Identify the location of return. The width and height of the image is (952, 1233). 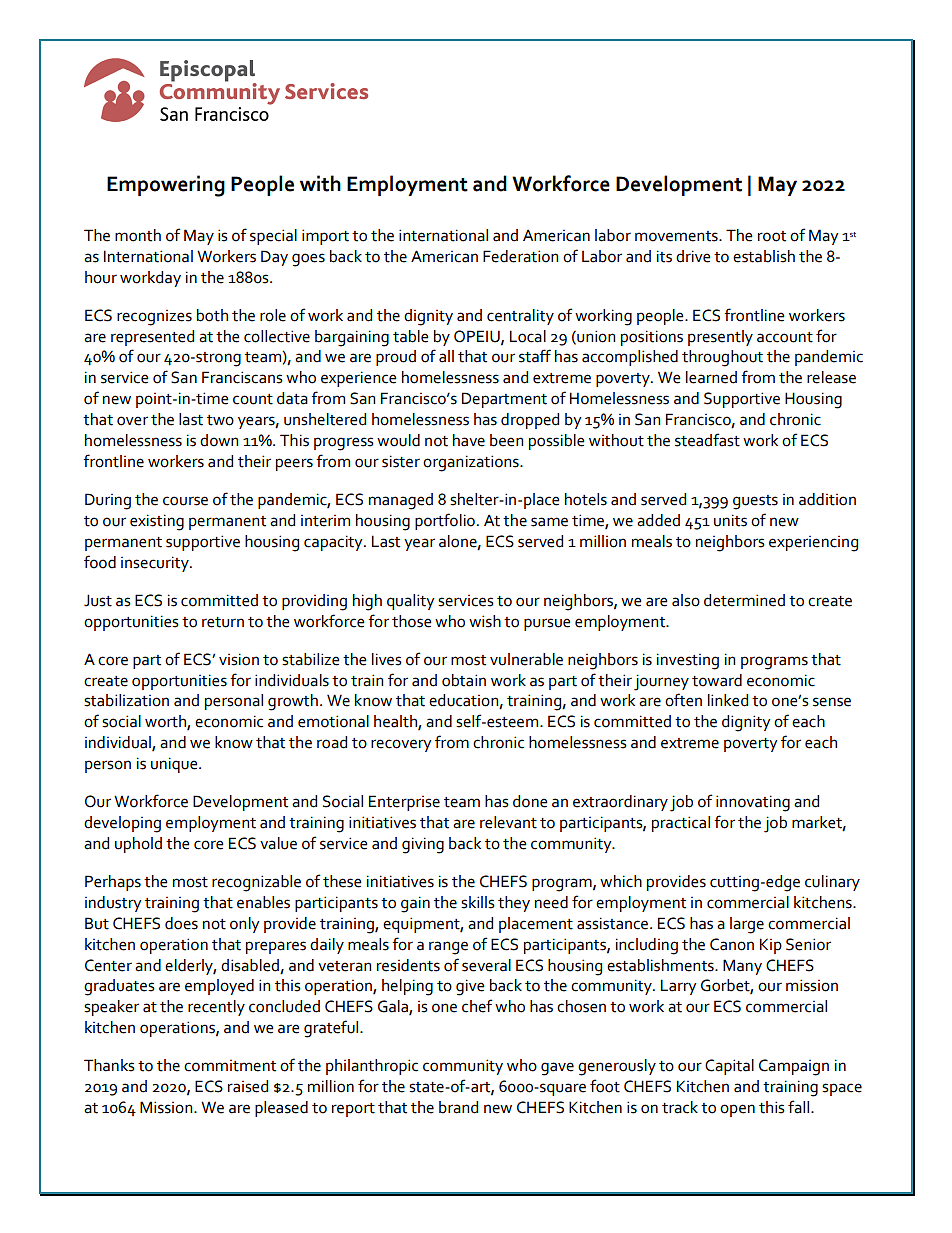
(223, 622).
